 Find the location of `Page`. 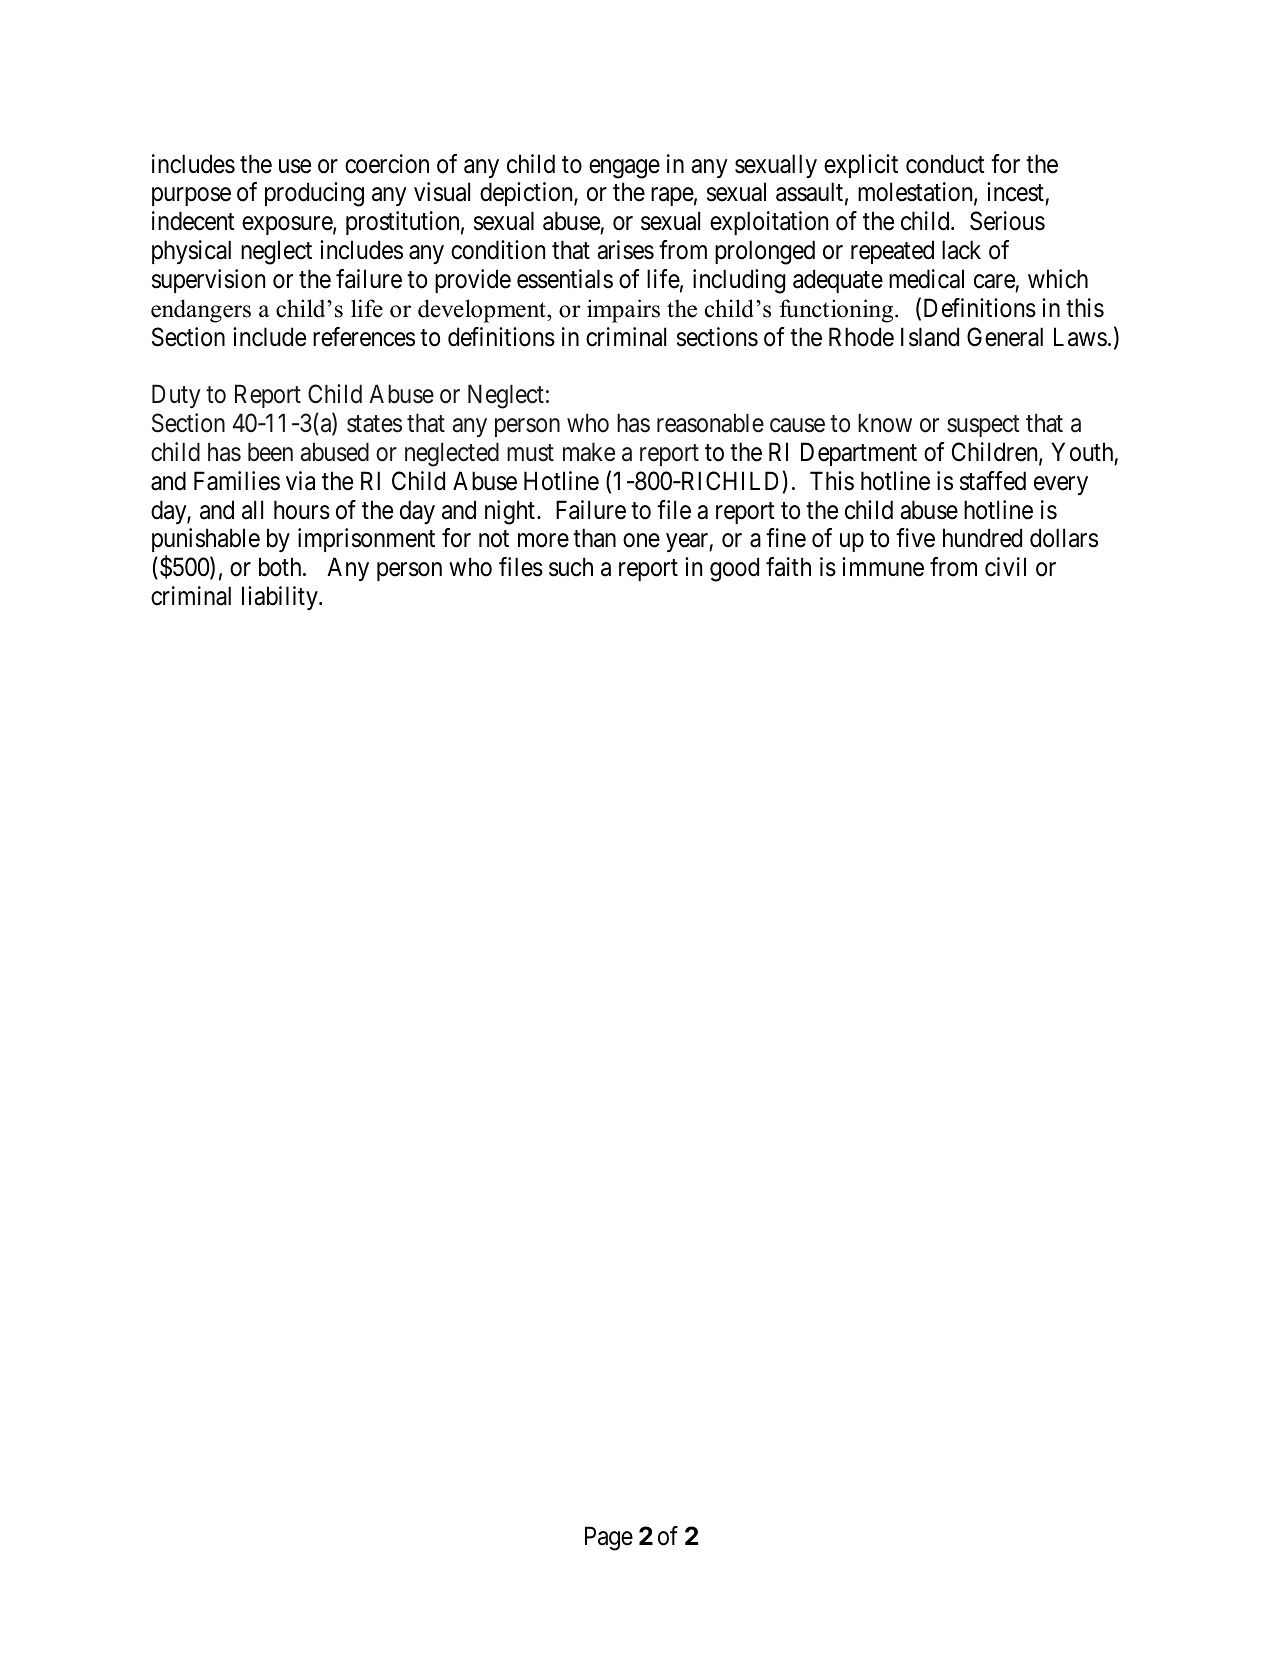

Page is located at coordinates (609, 1538).
